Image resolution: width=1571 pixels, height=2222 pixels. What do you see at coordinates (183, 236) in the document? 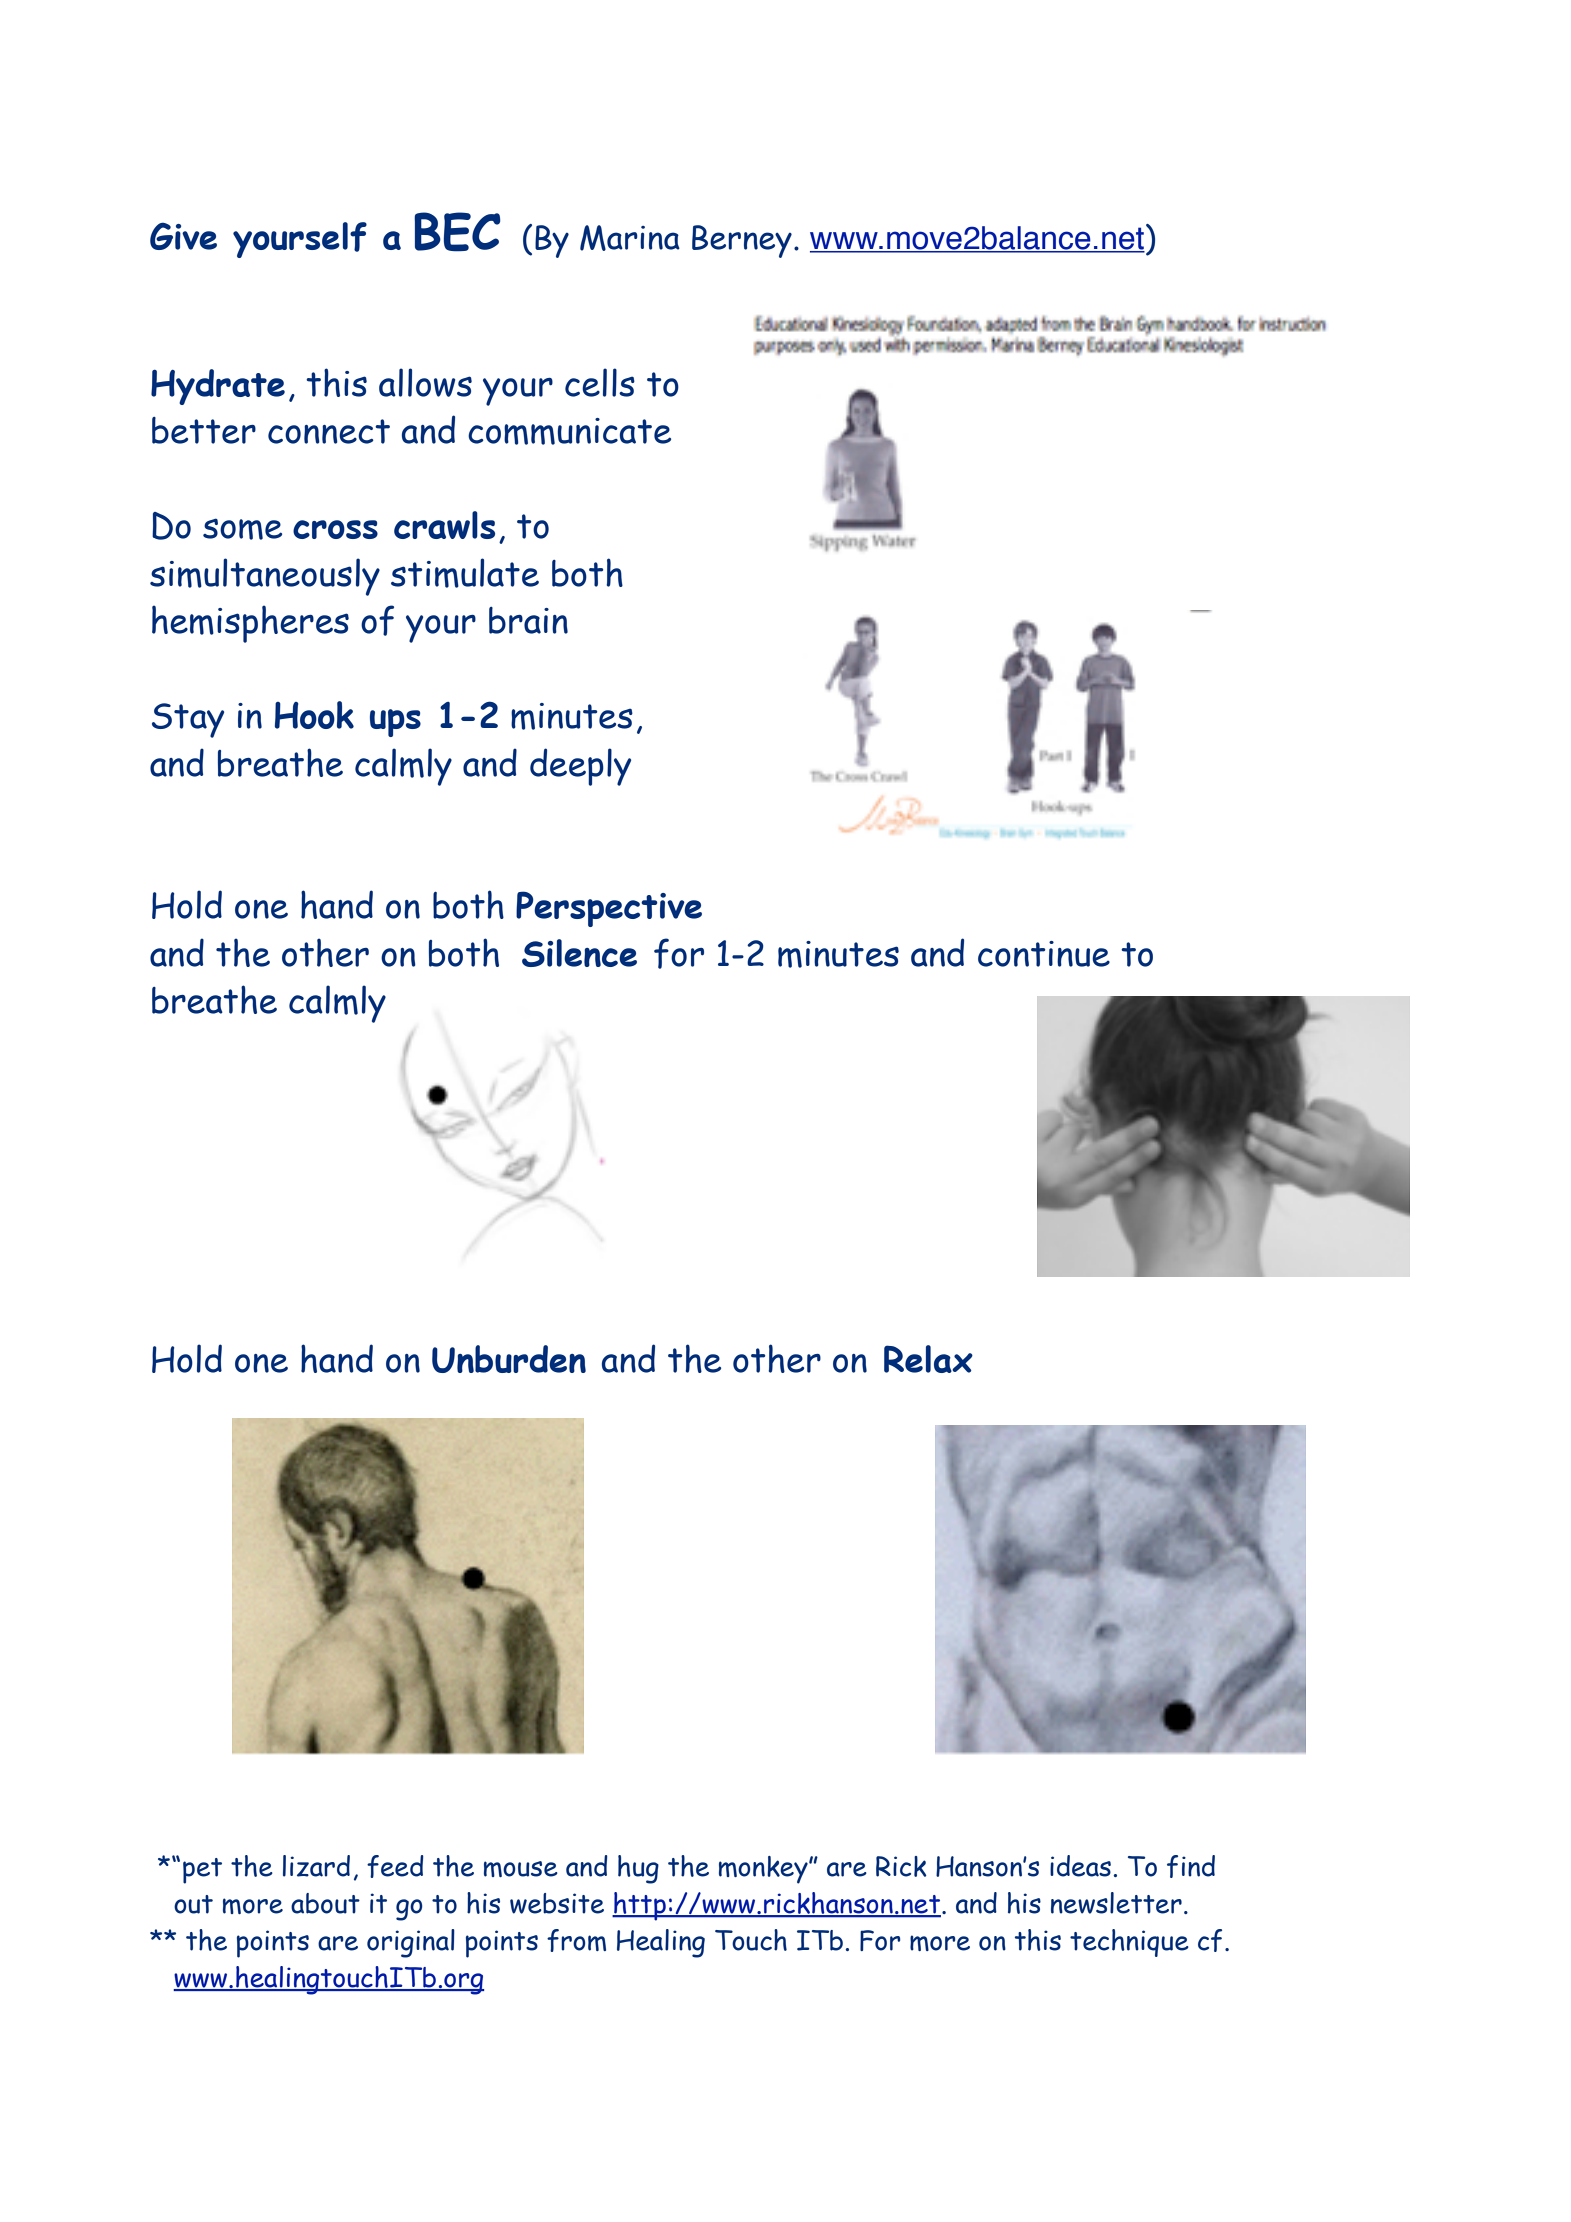
I see `Give` at bounding box center [183, 236].
